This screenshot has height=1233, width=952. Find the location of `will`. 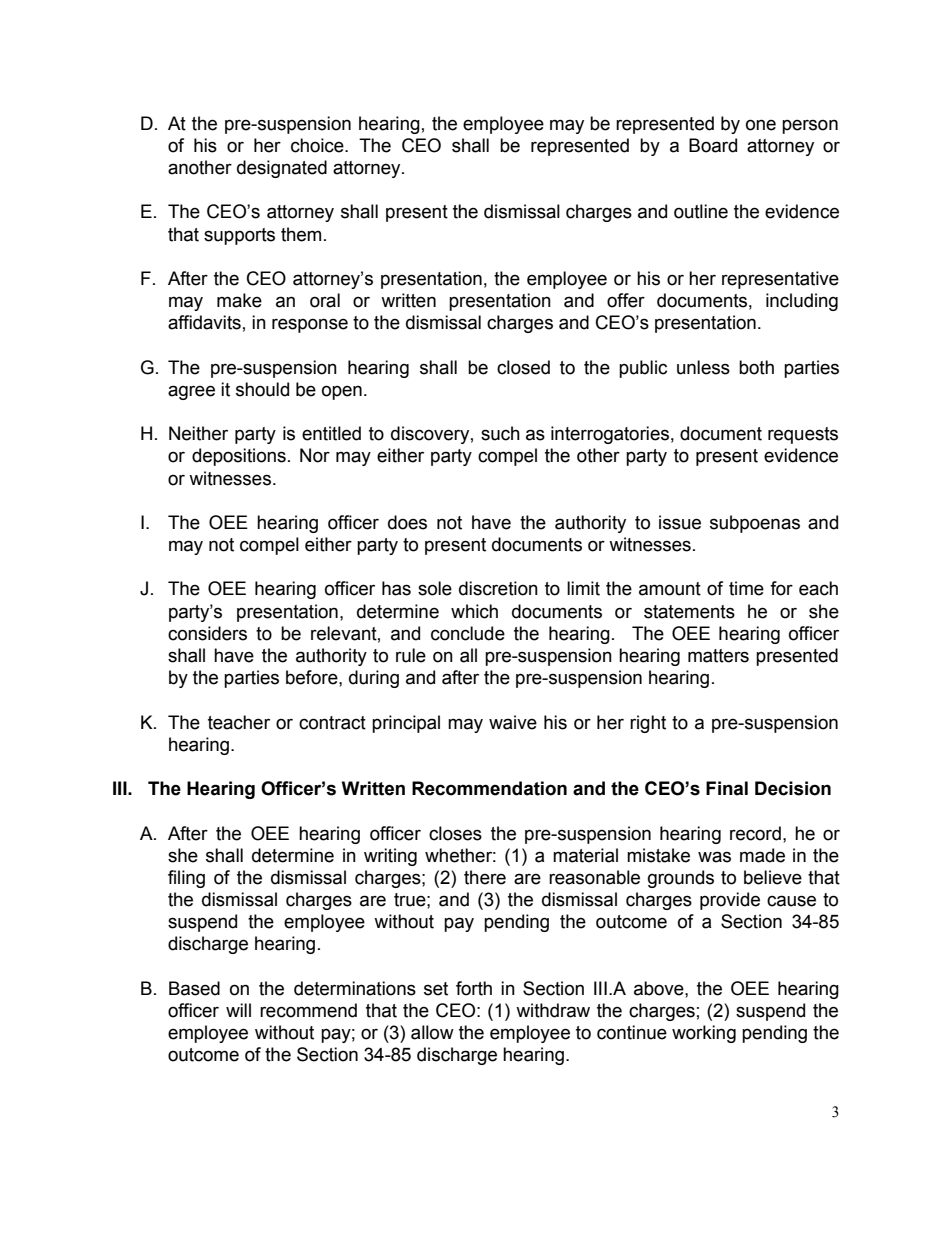

will is located at coordinates (238, 1010).
